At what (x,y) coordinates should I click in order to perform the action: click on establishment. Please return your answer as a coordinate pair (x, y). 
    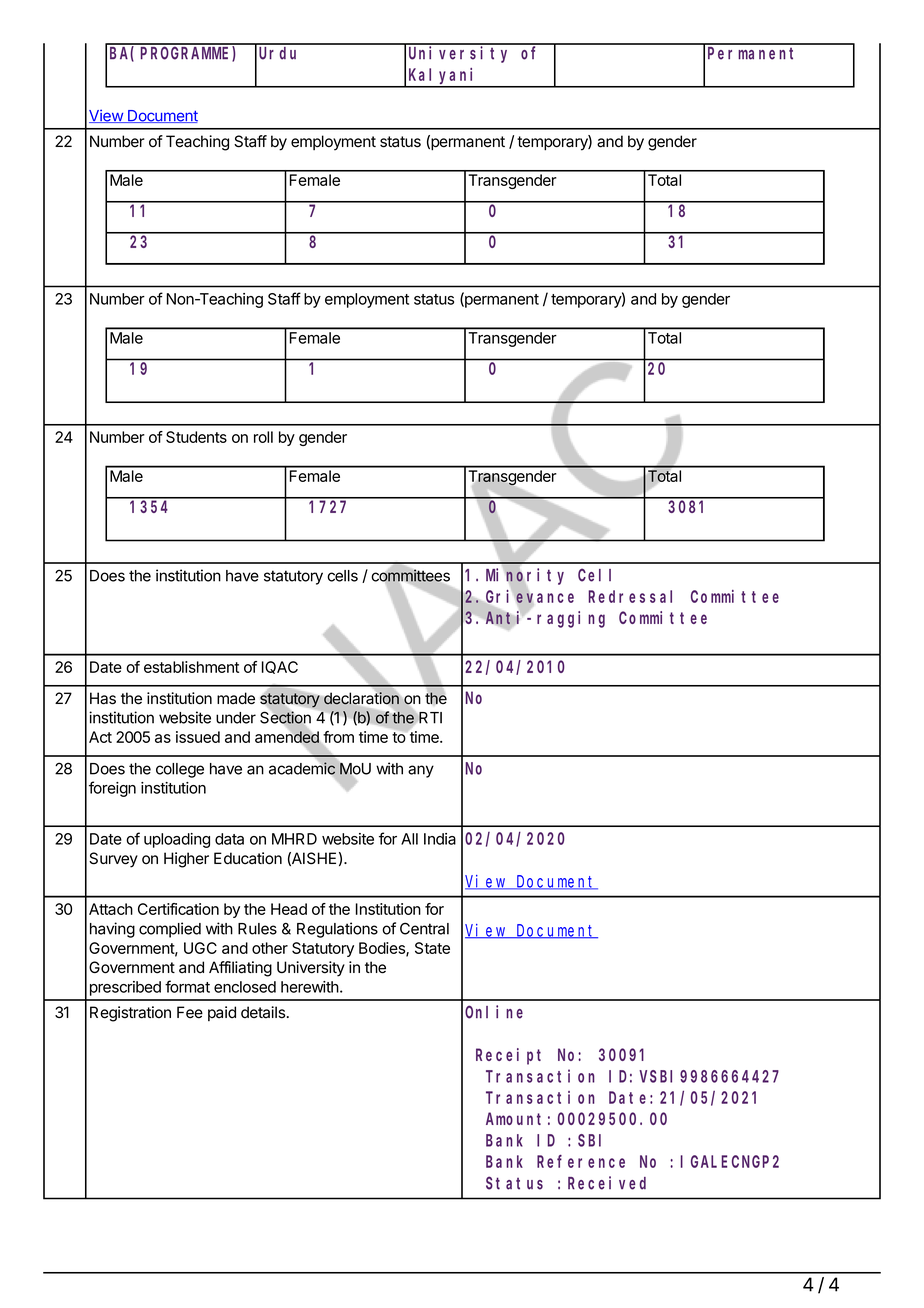
    Looking at the image, I should click on (191, 667).
